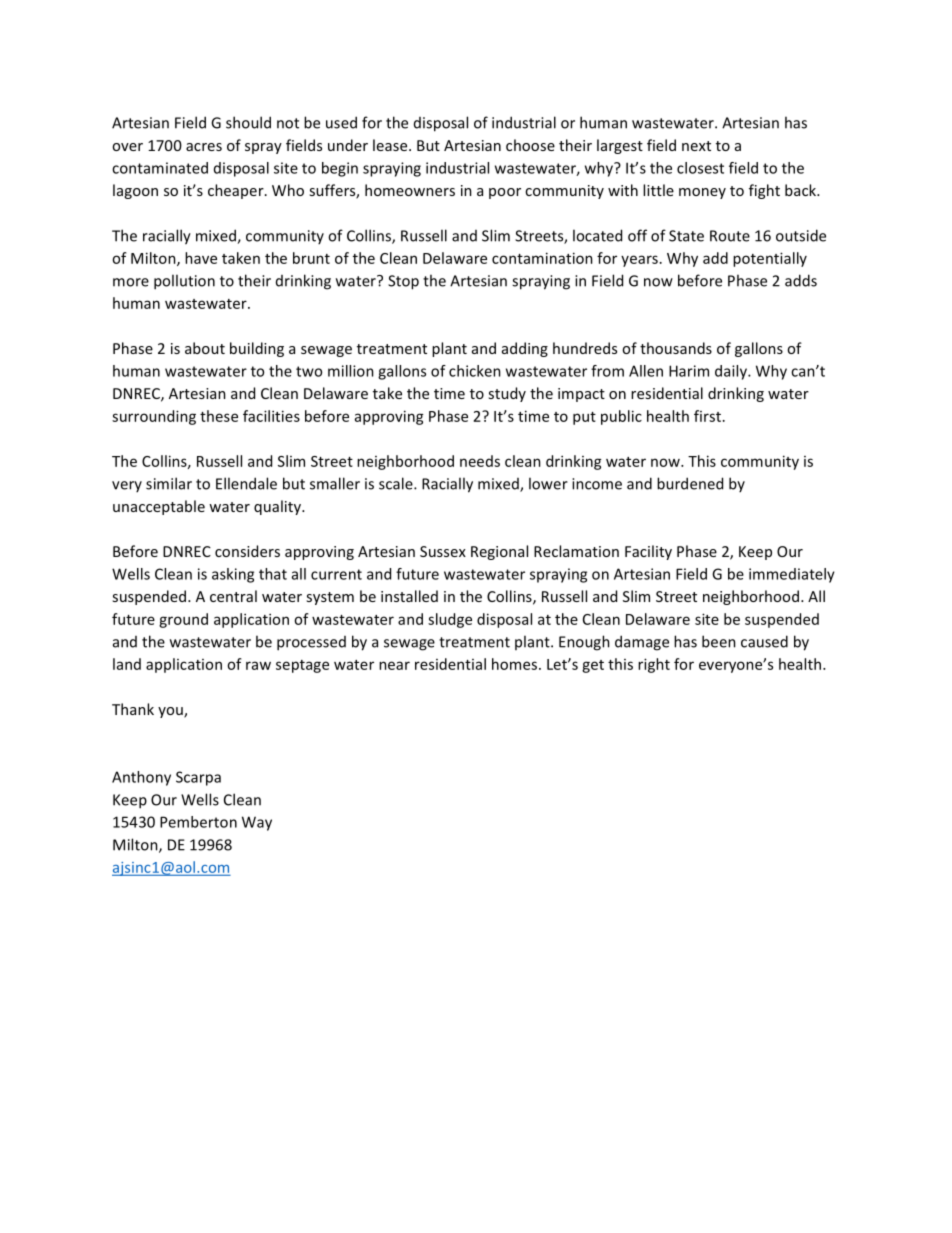  I want to click on acres, so click(204, 147).
